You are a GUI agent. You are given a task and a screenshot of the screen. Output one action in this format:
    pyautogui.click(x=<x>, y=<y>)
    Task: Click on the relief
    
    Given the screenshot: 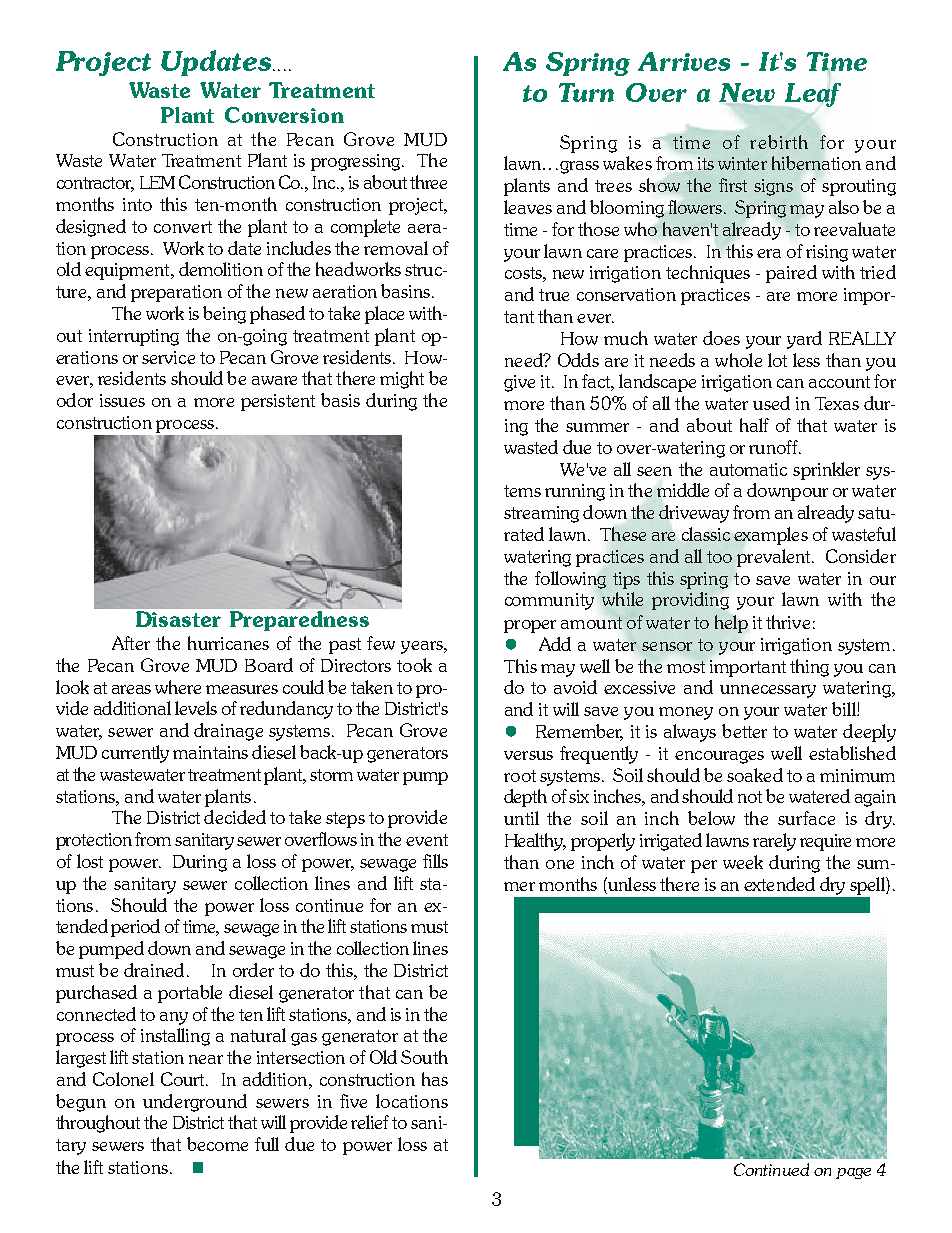 What is the action you would take?
    pyautogui.click(x=370, y=1122)
